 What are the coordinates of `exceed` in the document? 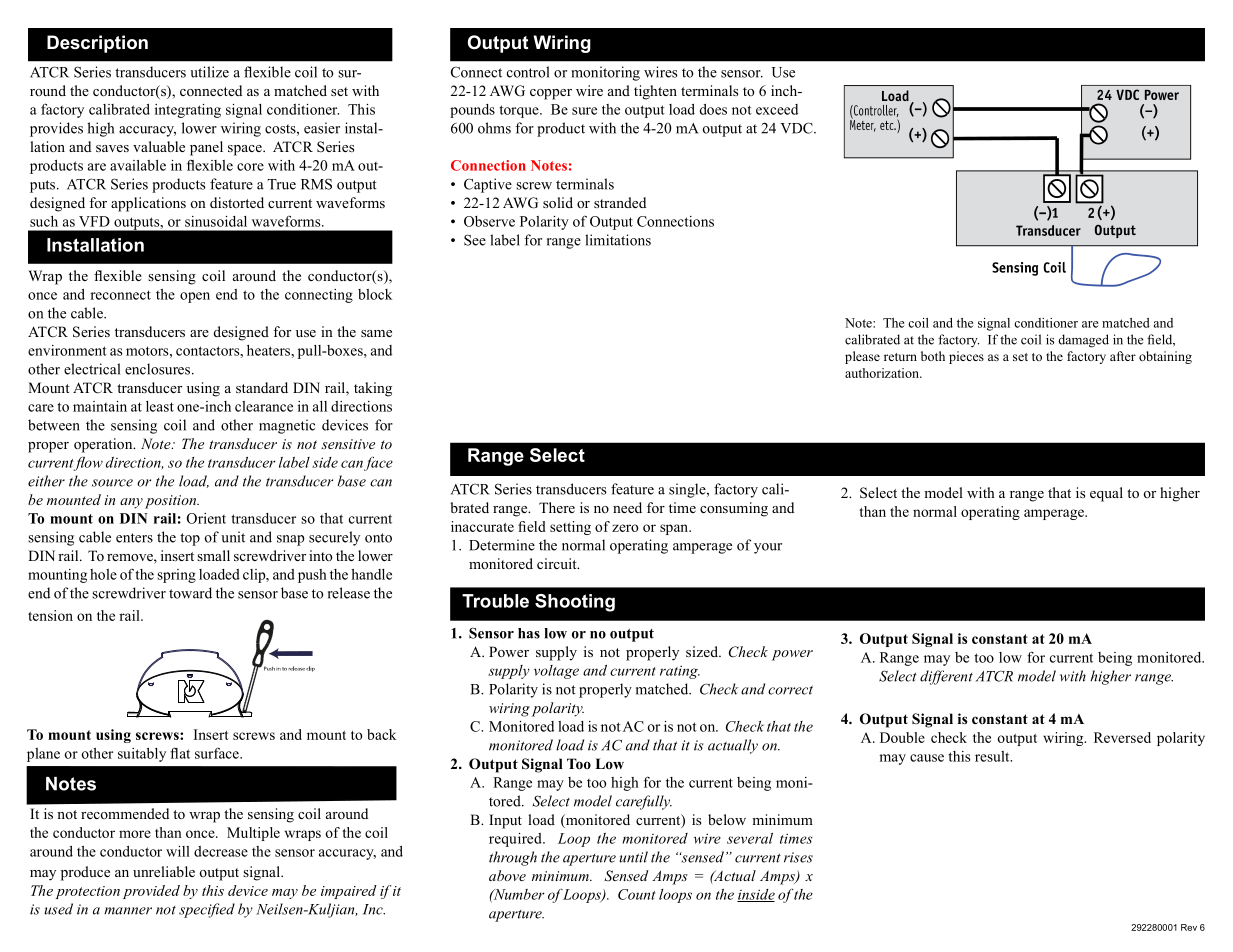 It's located at (777, 109).
